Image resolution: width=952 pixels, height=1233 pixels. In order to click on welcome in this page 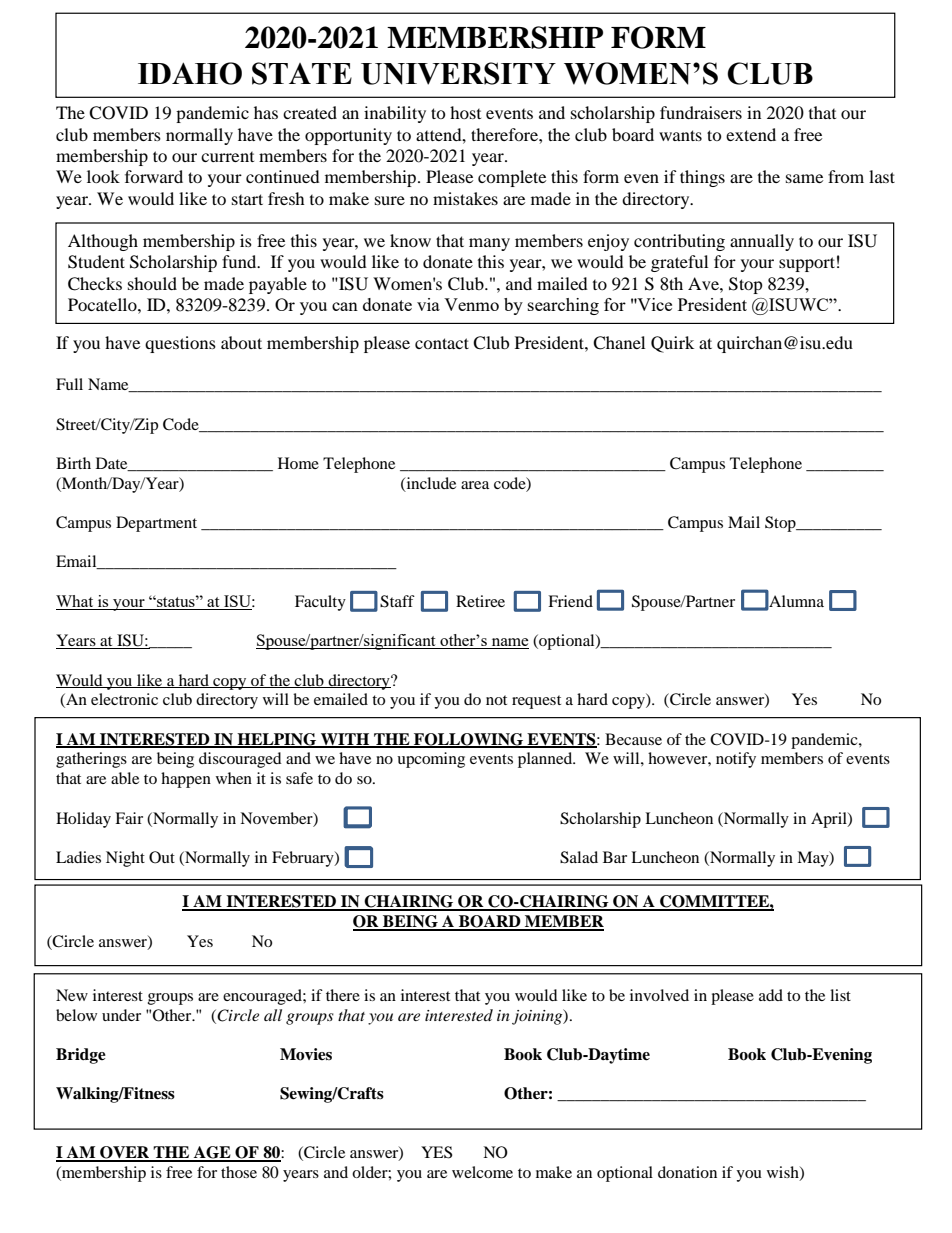, I will do `click(482, 1172)`.
